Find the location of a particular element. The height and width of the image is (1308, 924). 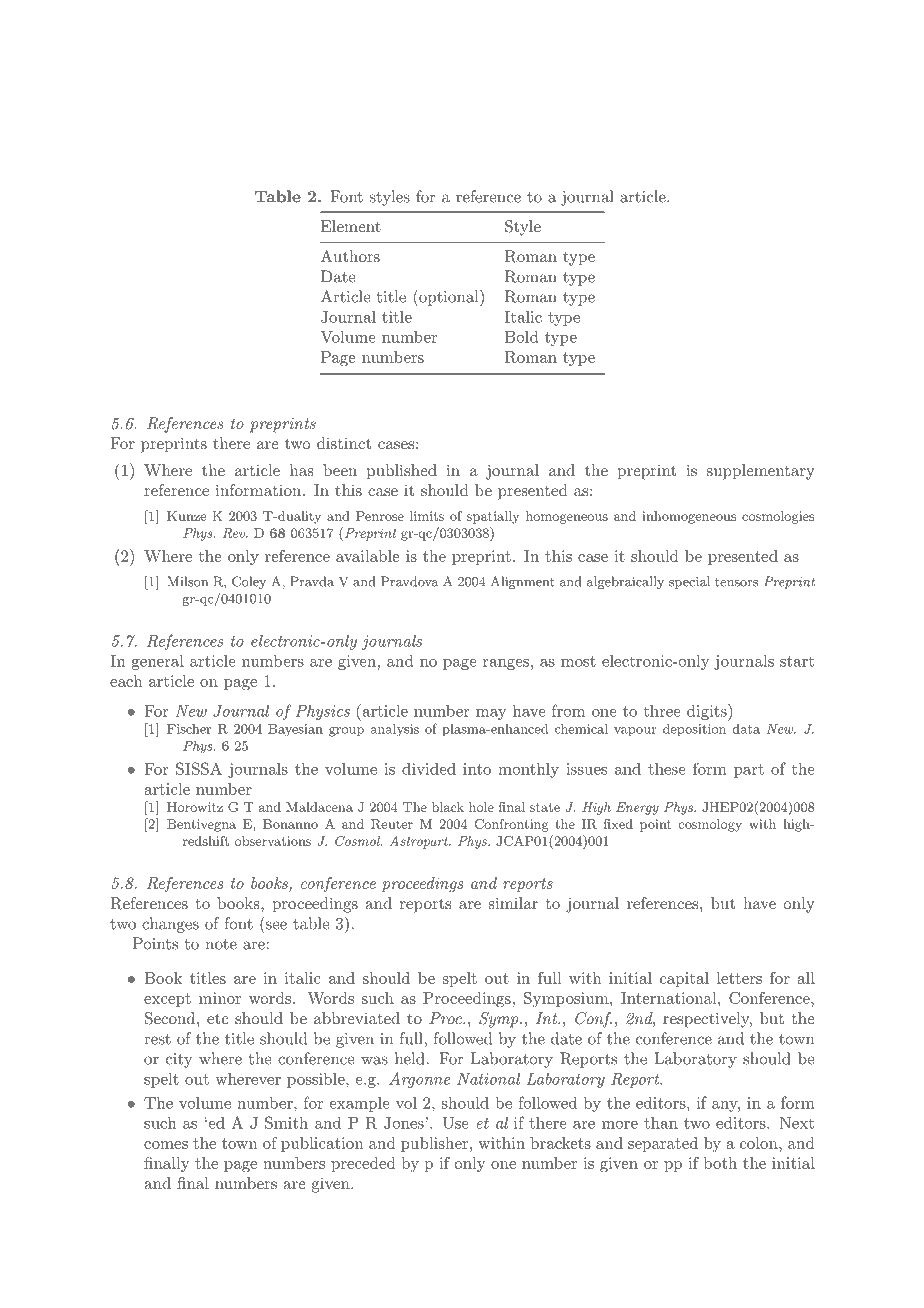

Authors is located at coordinates (350, 256).
